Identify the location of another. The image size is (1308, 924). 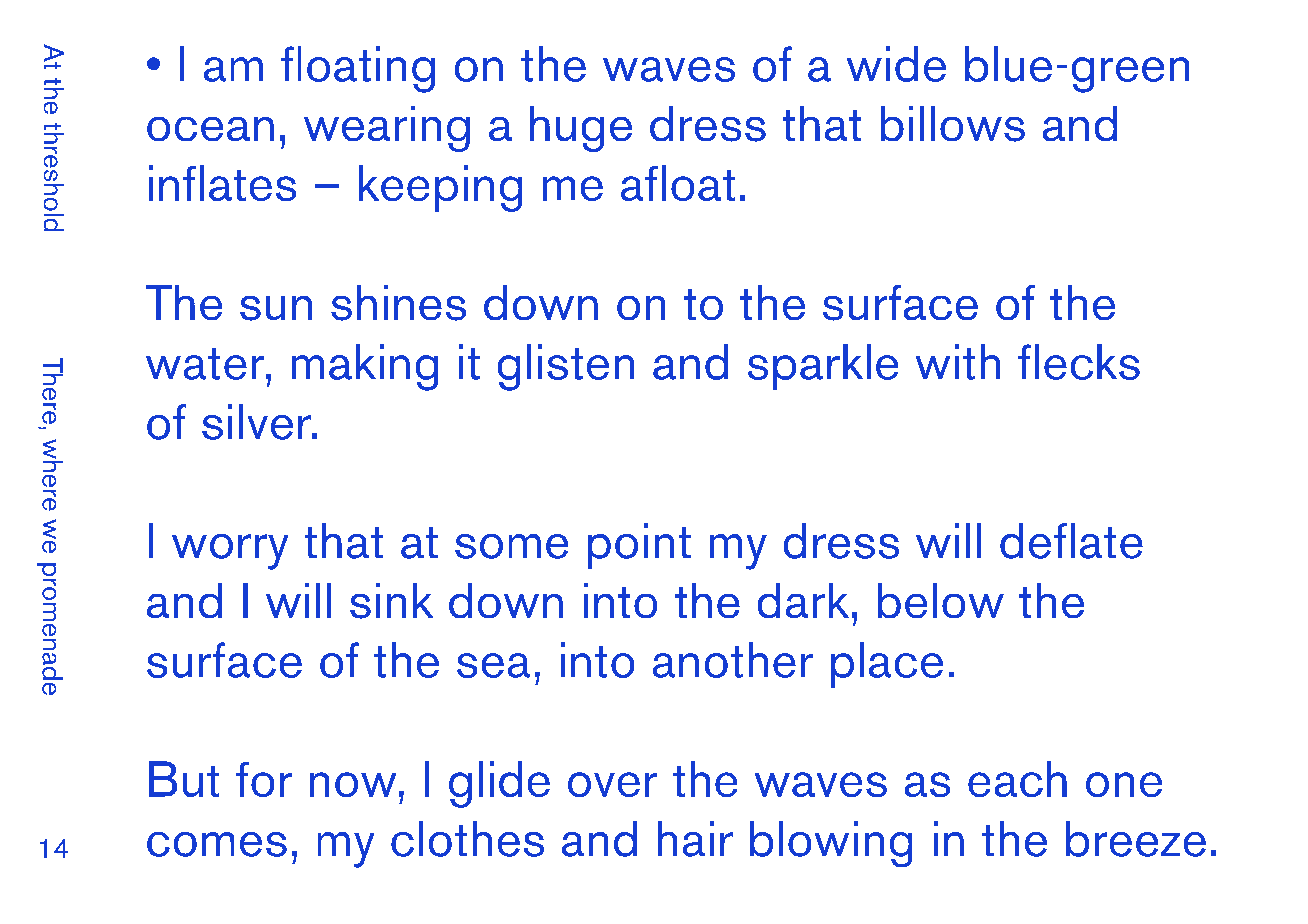
(733, 660).
